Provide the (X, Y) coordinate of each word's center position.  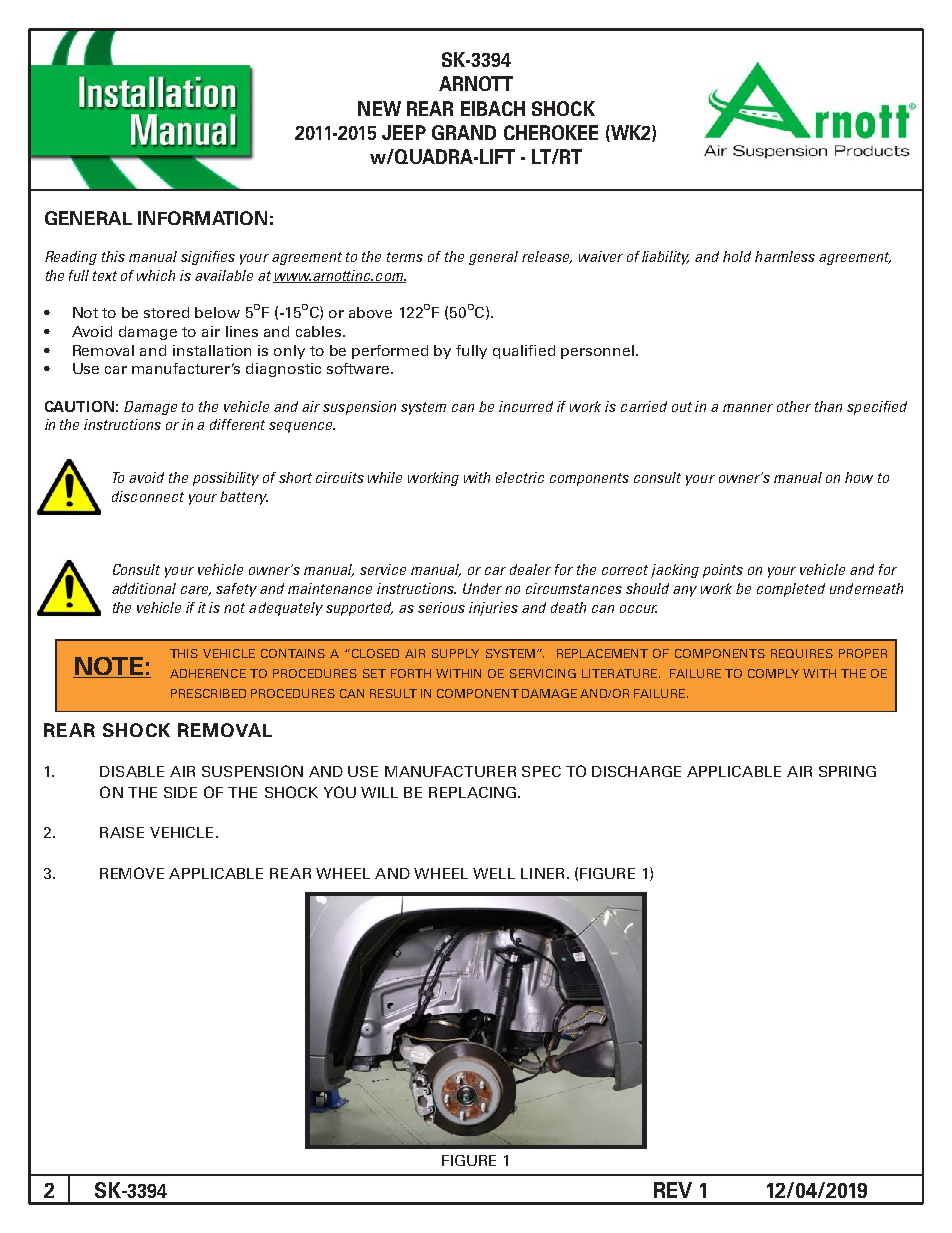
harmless (785, 256)
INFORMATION (202, 218)
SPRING (847, 771)
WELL (494, 873)
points (723, 571)
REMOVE (132, 873)
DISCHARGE (636, 771)
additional (144, 588)
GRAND (464, 132)
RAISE (122, 832)
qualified (524, 352)
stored (166, 312)
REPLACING (472, 792)
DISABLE (132, 771)
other (794, 406)
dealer (530, 569)
